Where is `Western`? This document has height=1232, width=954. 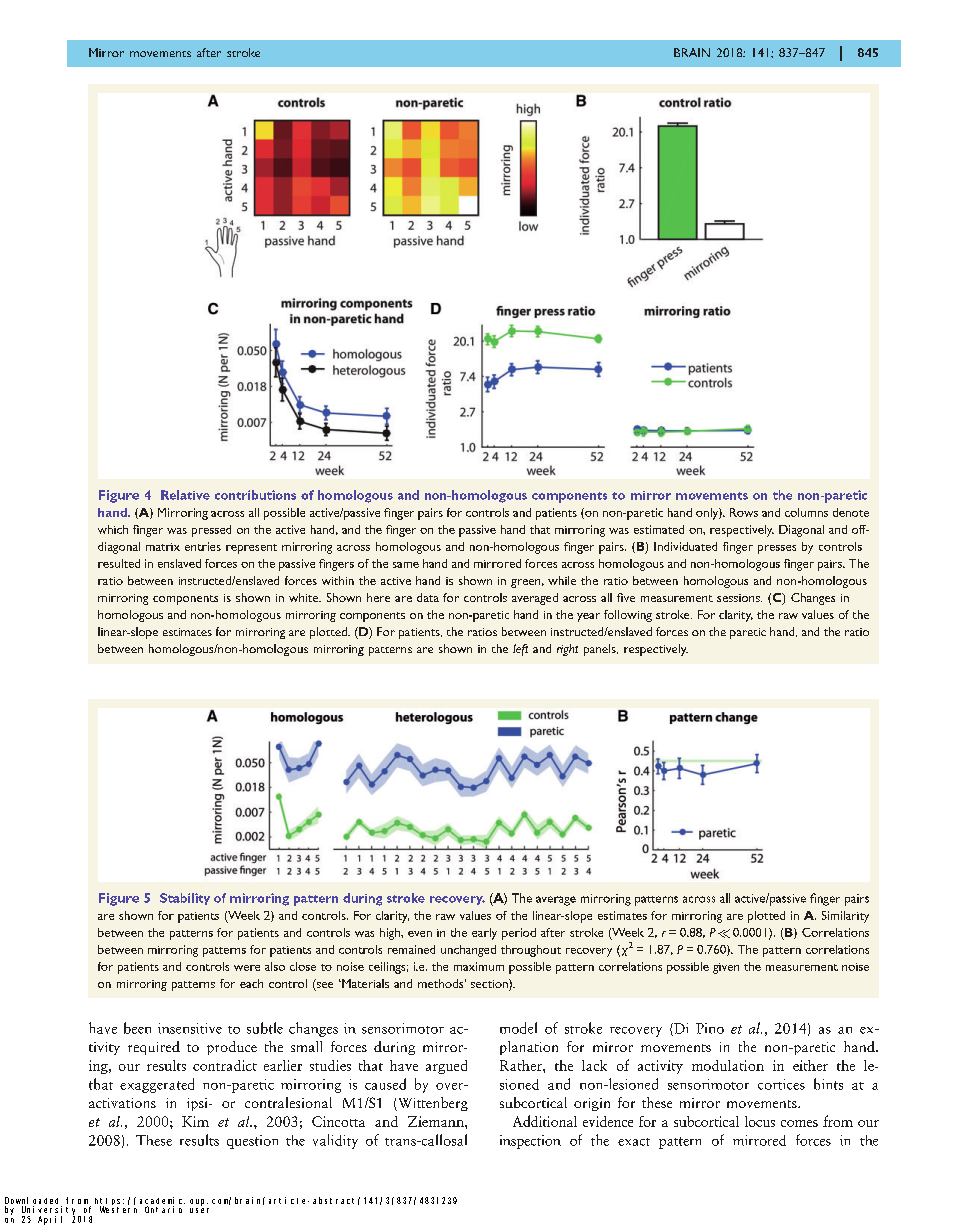 Western is located at coordinates (118, 1209).
